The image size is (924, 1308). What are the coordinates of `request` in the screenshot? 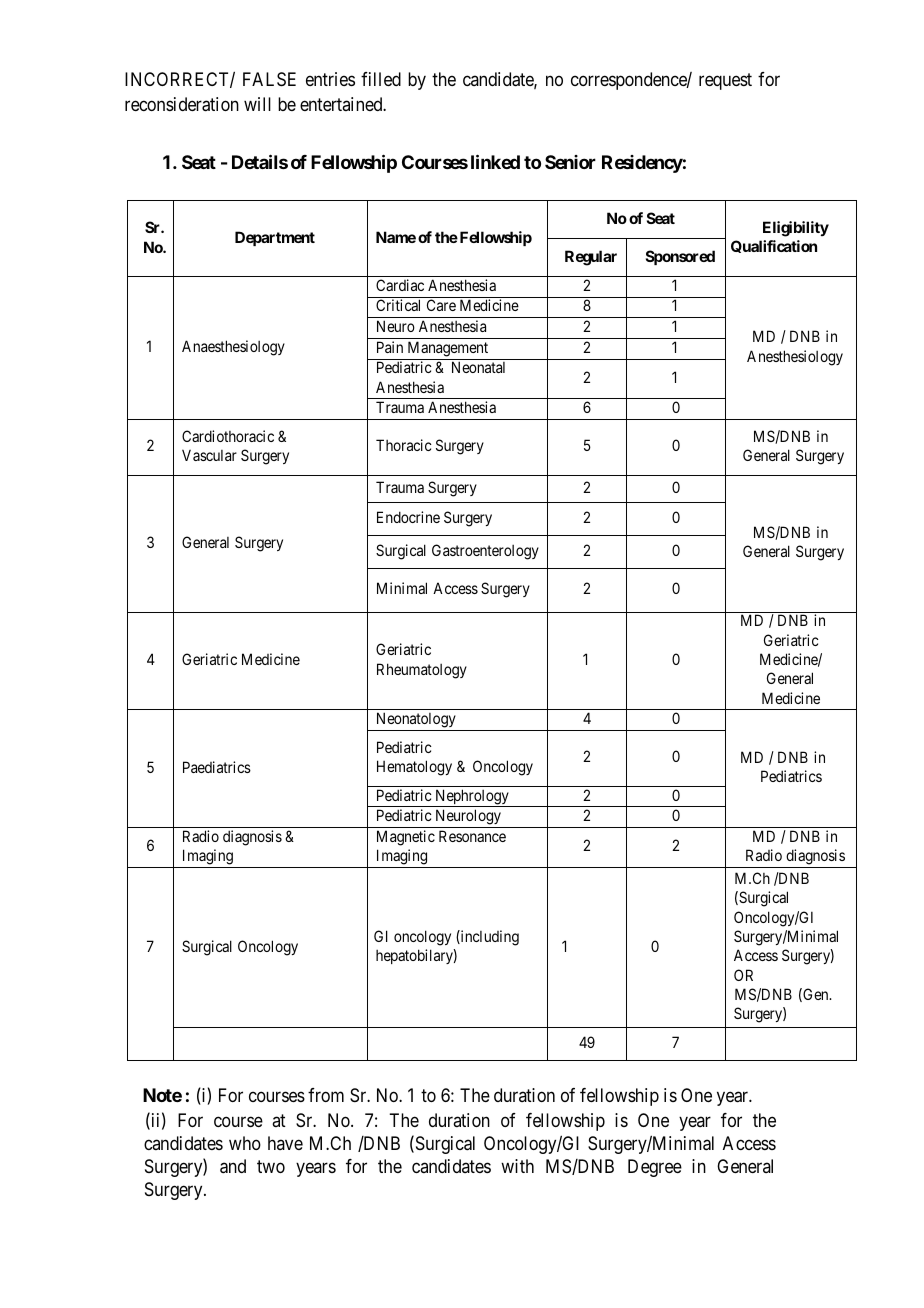 It's located at (725, 81).
